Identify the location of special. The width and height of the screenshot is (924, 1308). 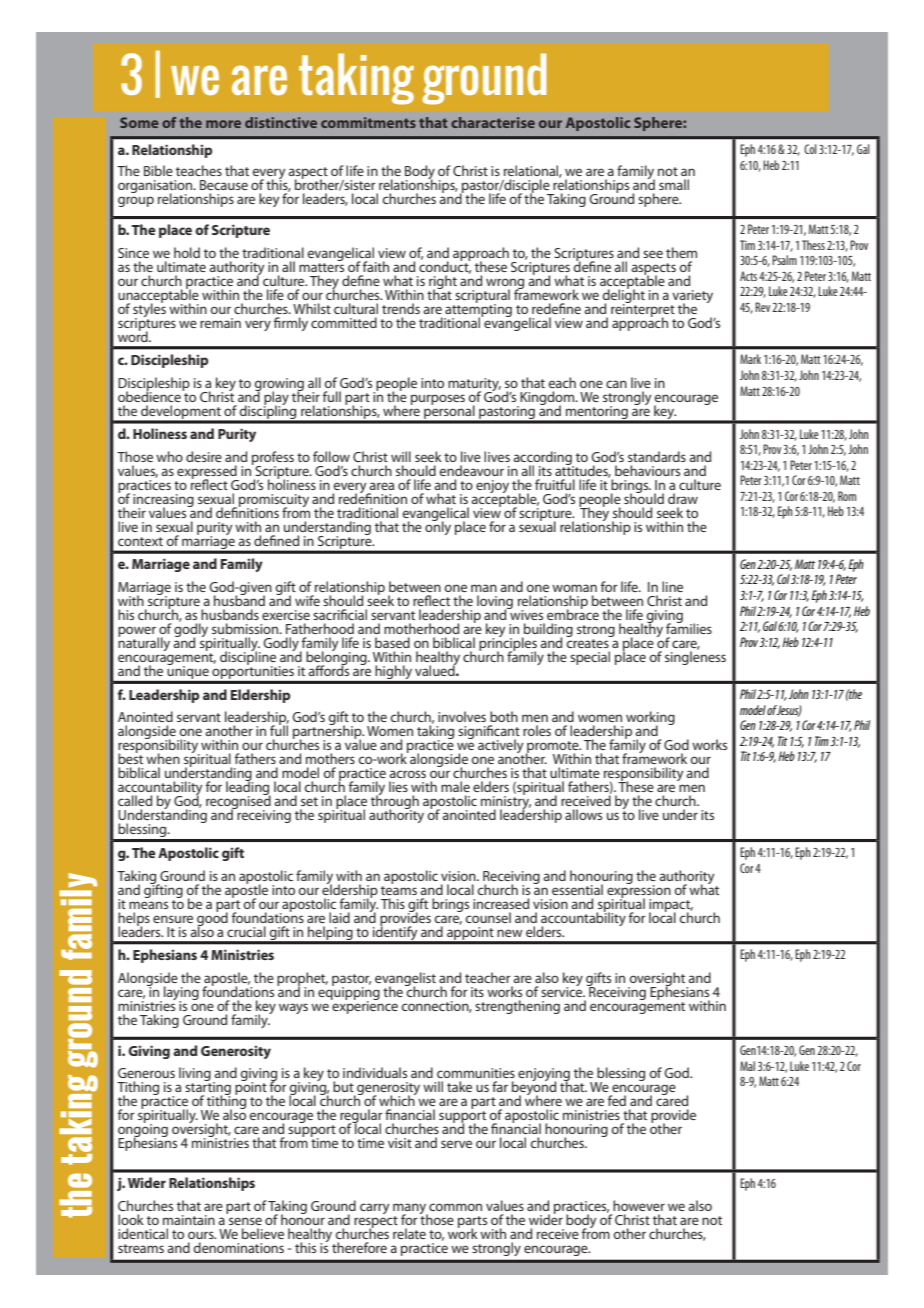
(590, 658).
